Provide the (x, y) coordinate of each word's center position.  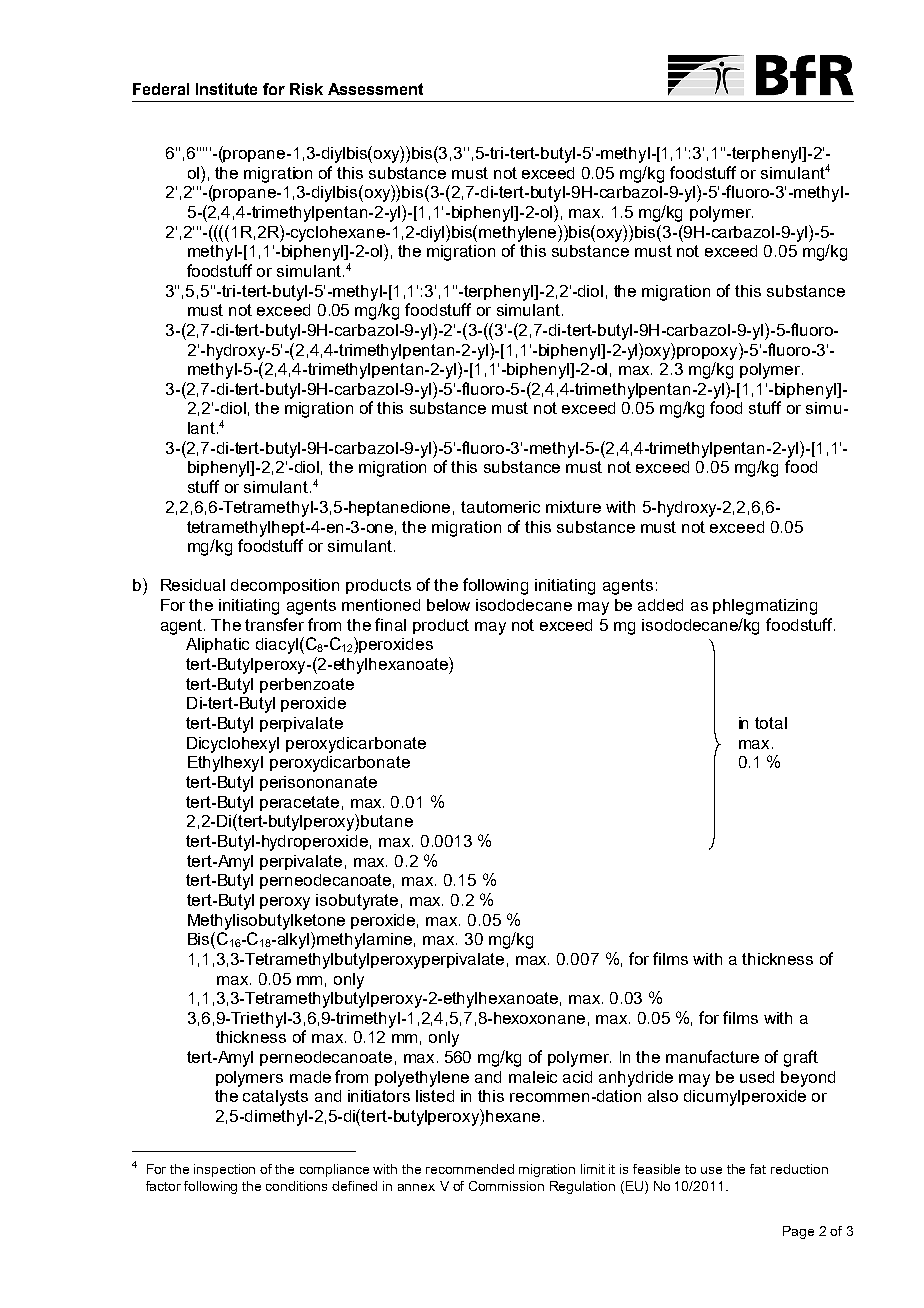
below (448, 605)
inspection (224, 1170)
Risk (306, 89)
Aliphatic (217, 645)
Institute (226, 89)
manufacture (712, 1056)
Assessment (375, 89)
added (660, 605)
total (771, 723)
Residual (193, 585)
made (310, 1077)
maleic (533, 1077)
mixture (573, 507)
